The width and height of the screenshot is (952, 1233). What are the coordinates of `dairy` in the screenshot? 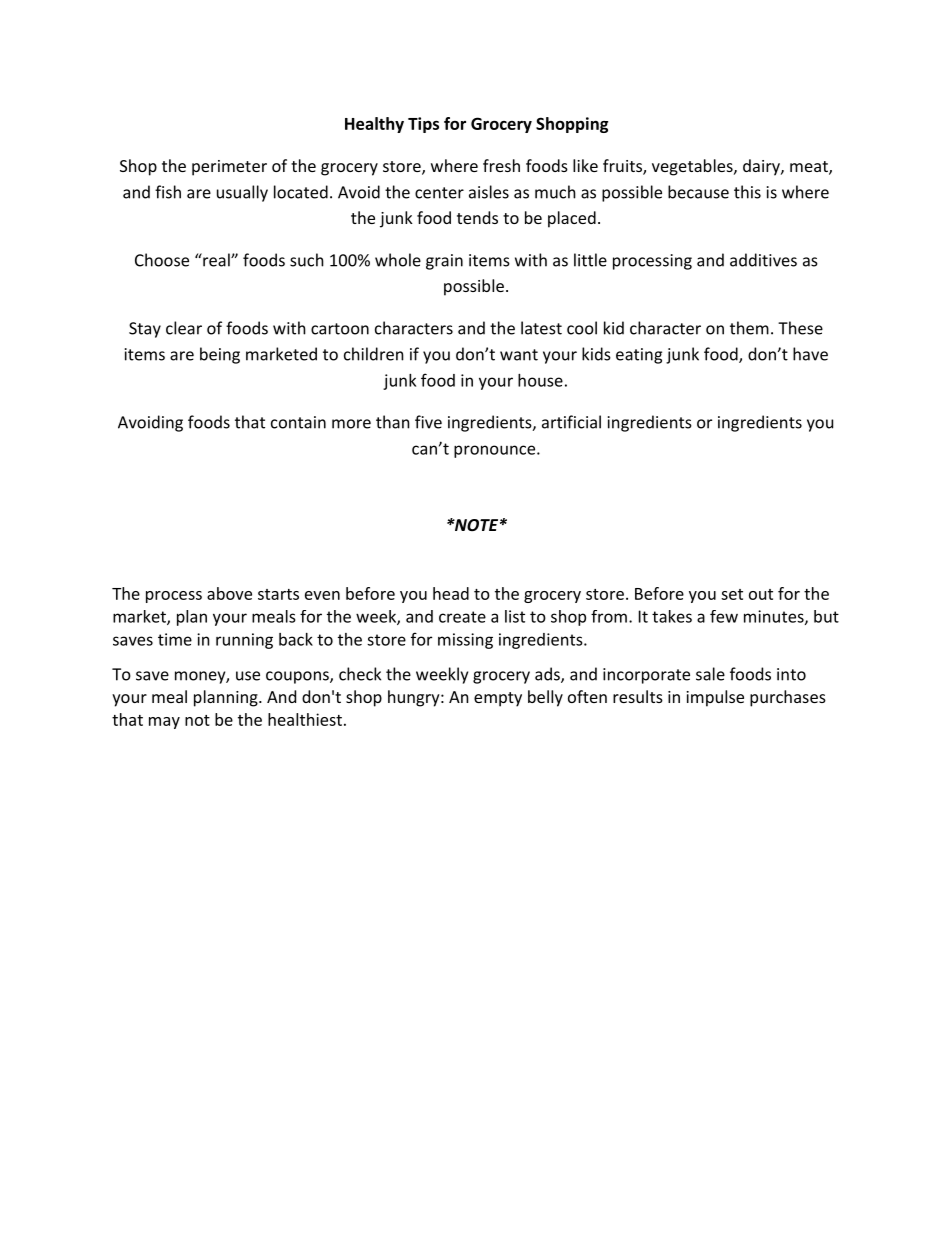 It's located at (762, 167).
